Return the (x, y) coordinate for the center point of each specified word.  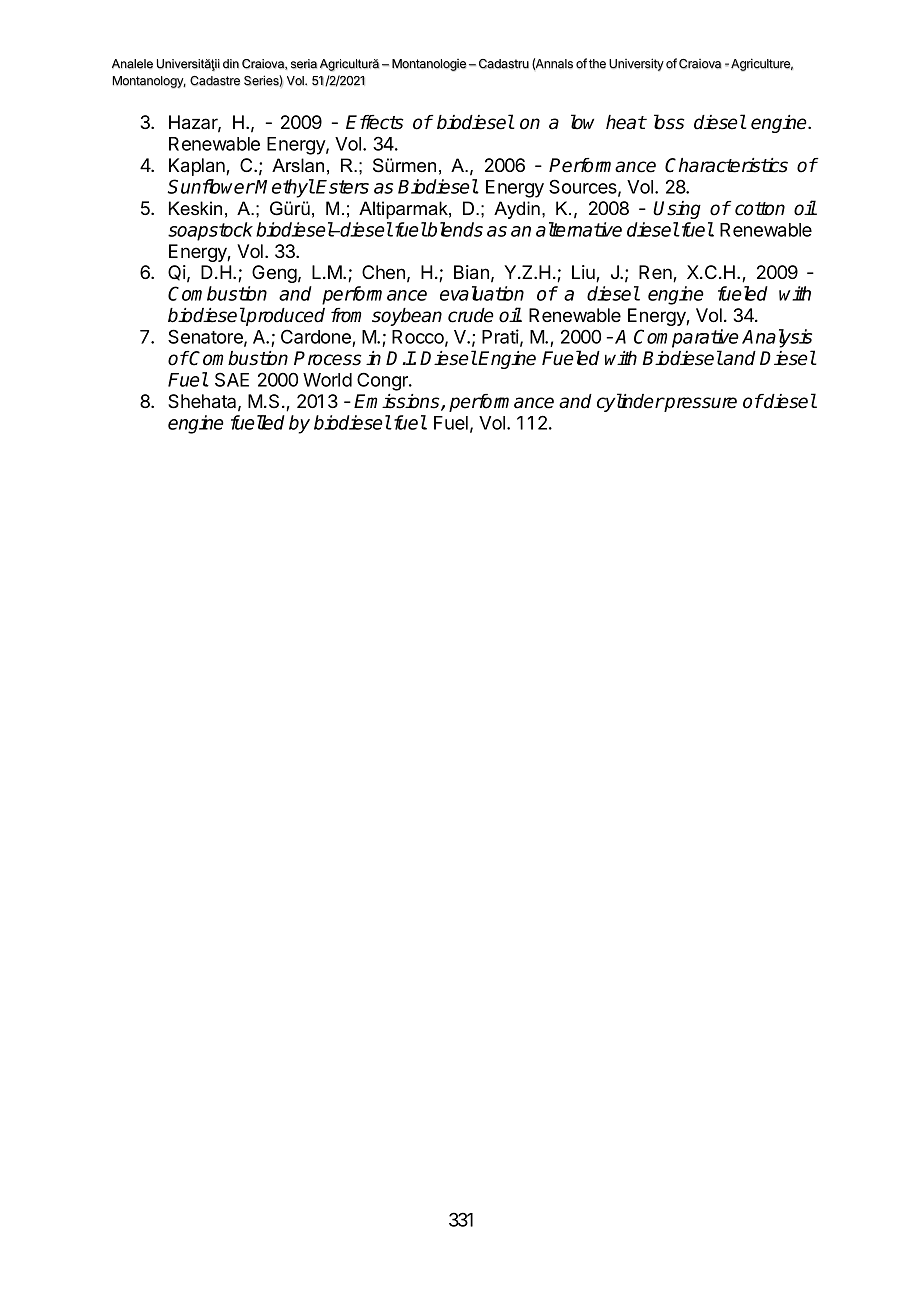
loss (669, 122)
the (597, 64)
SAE (232, 379)
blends (454, 229)
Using (677, 210)
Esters (342, 187)
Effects (375, 122)
